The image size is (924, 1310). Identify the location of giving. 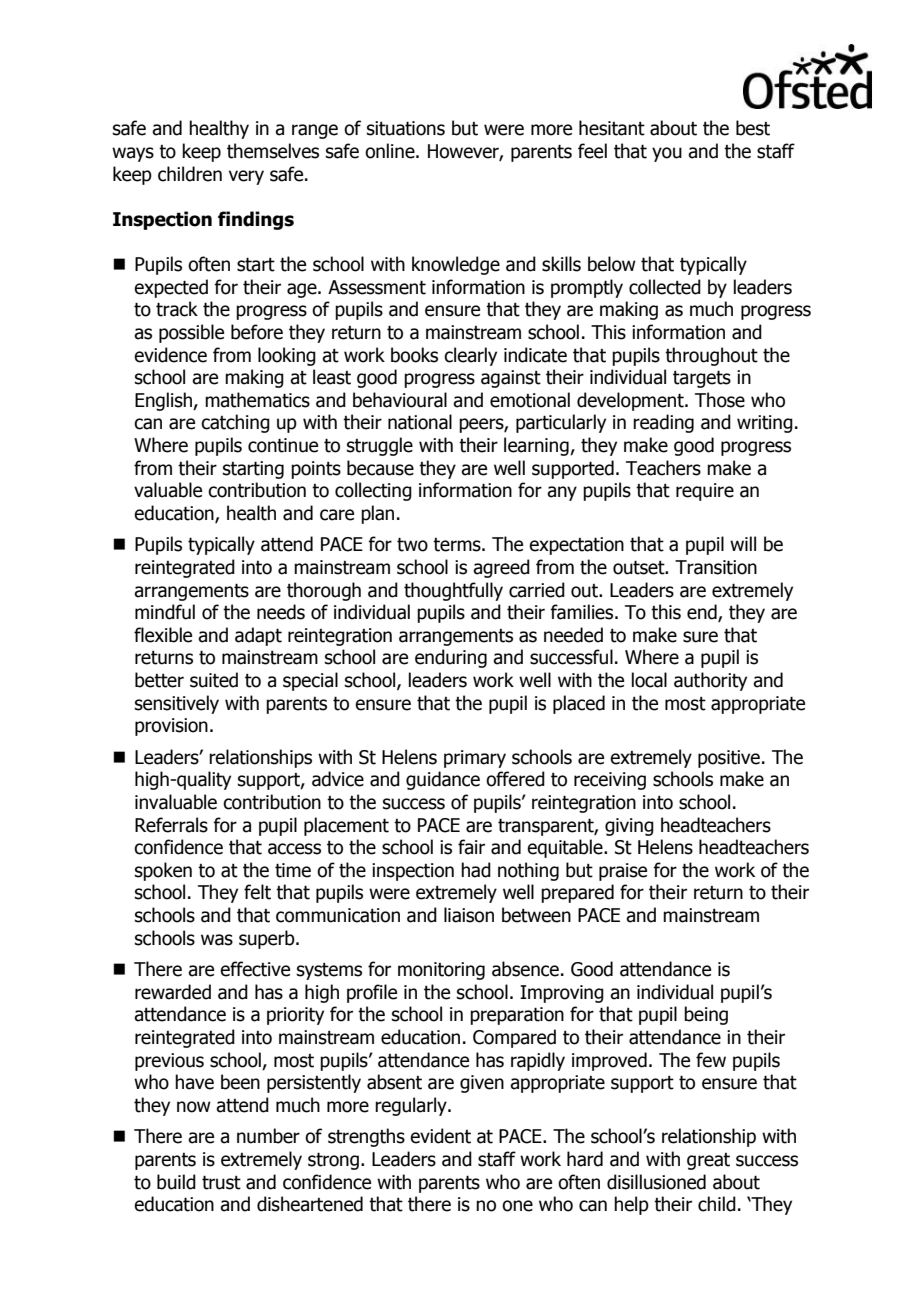
(629, 827).
